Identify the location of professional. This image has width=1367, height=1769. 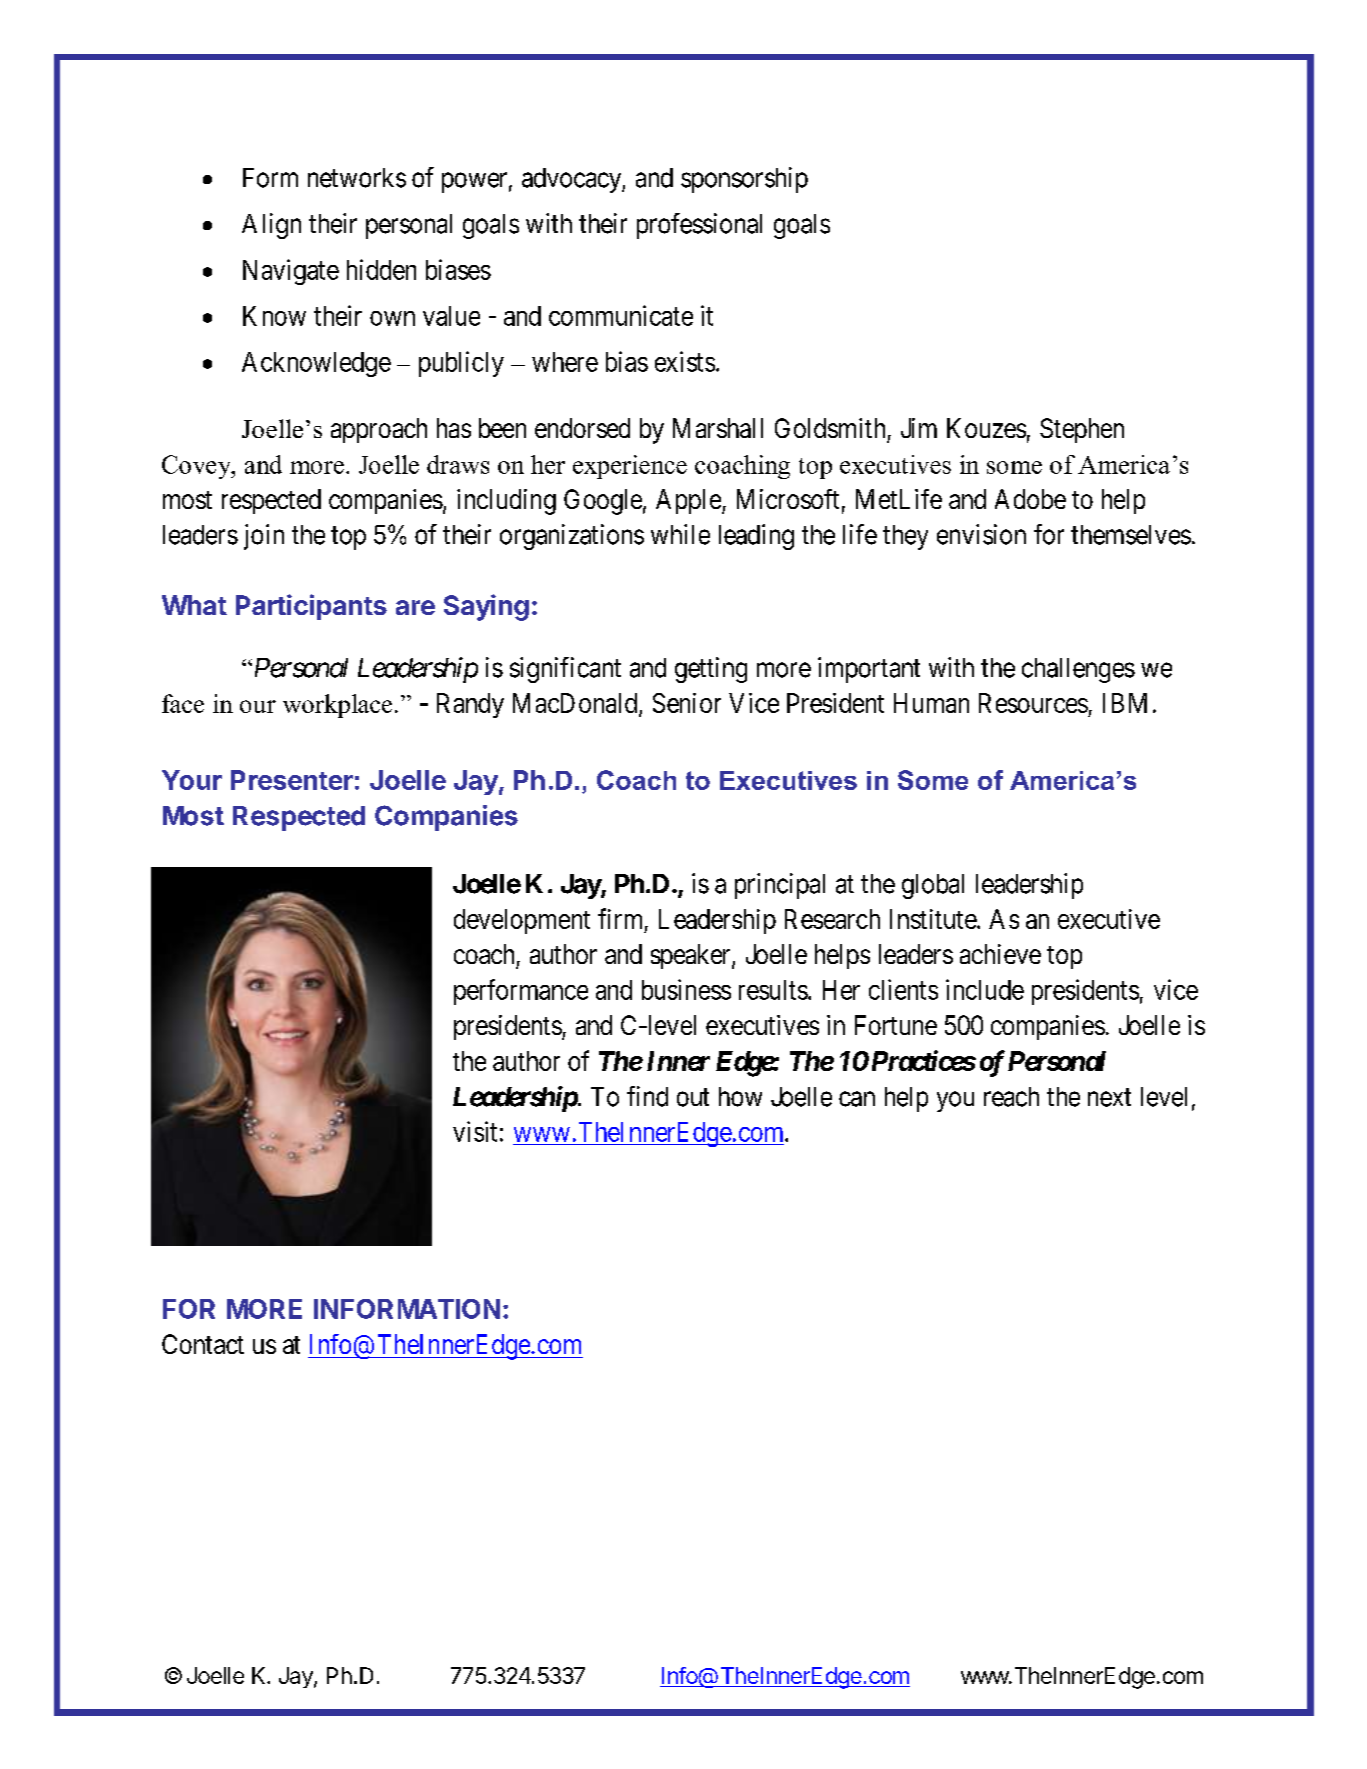
(699, 226).
